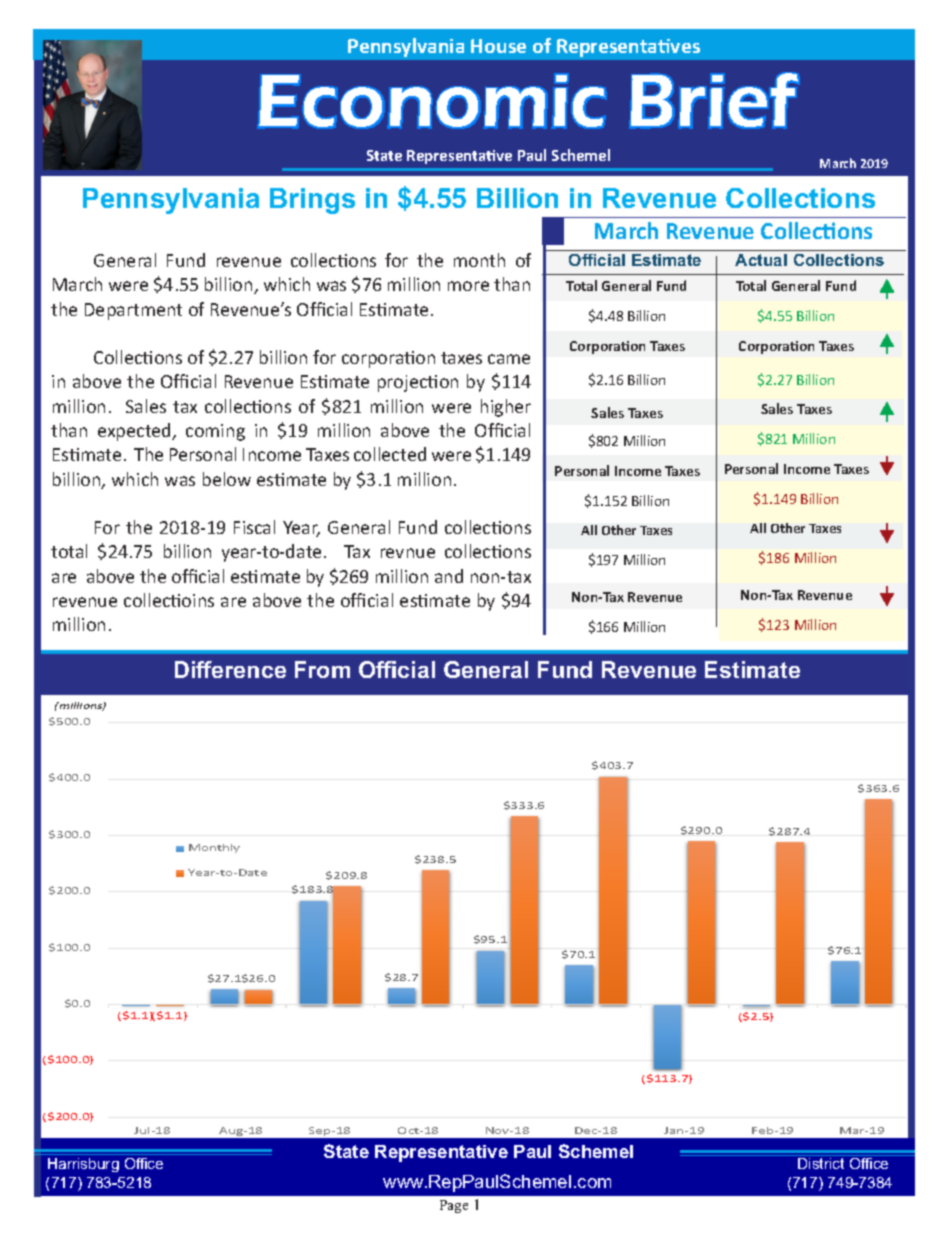 The width and height of the image is (952, 1233). What do you see at coordinates (821, 1163) in the image?
I see `District` at bounding box center [821, 1163].
